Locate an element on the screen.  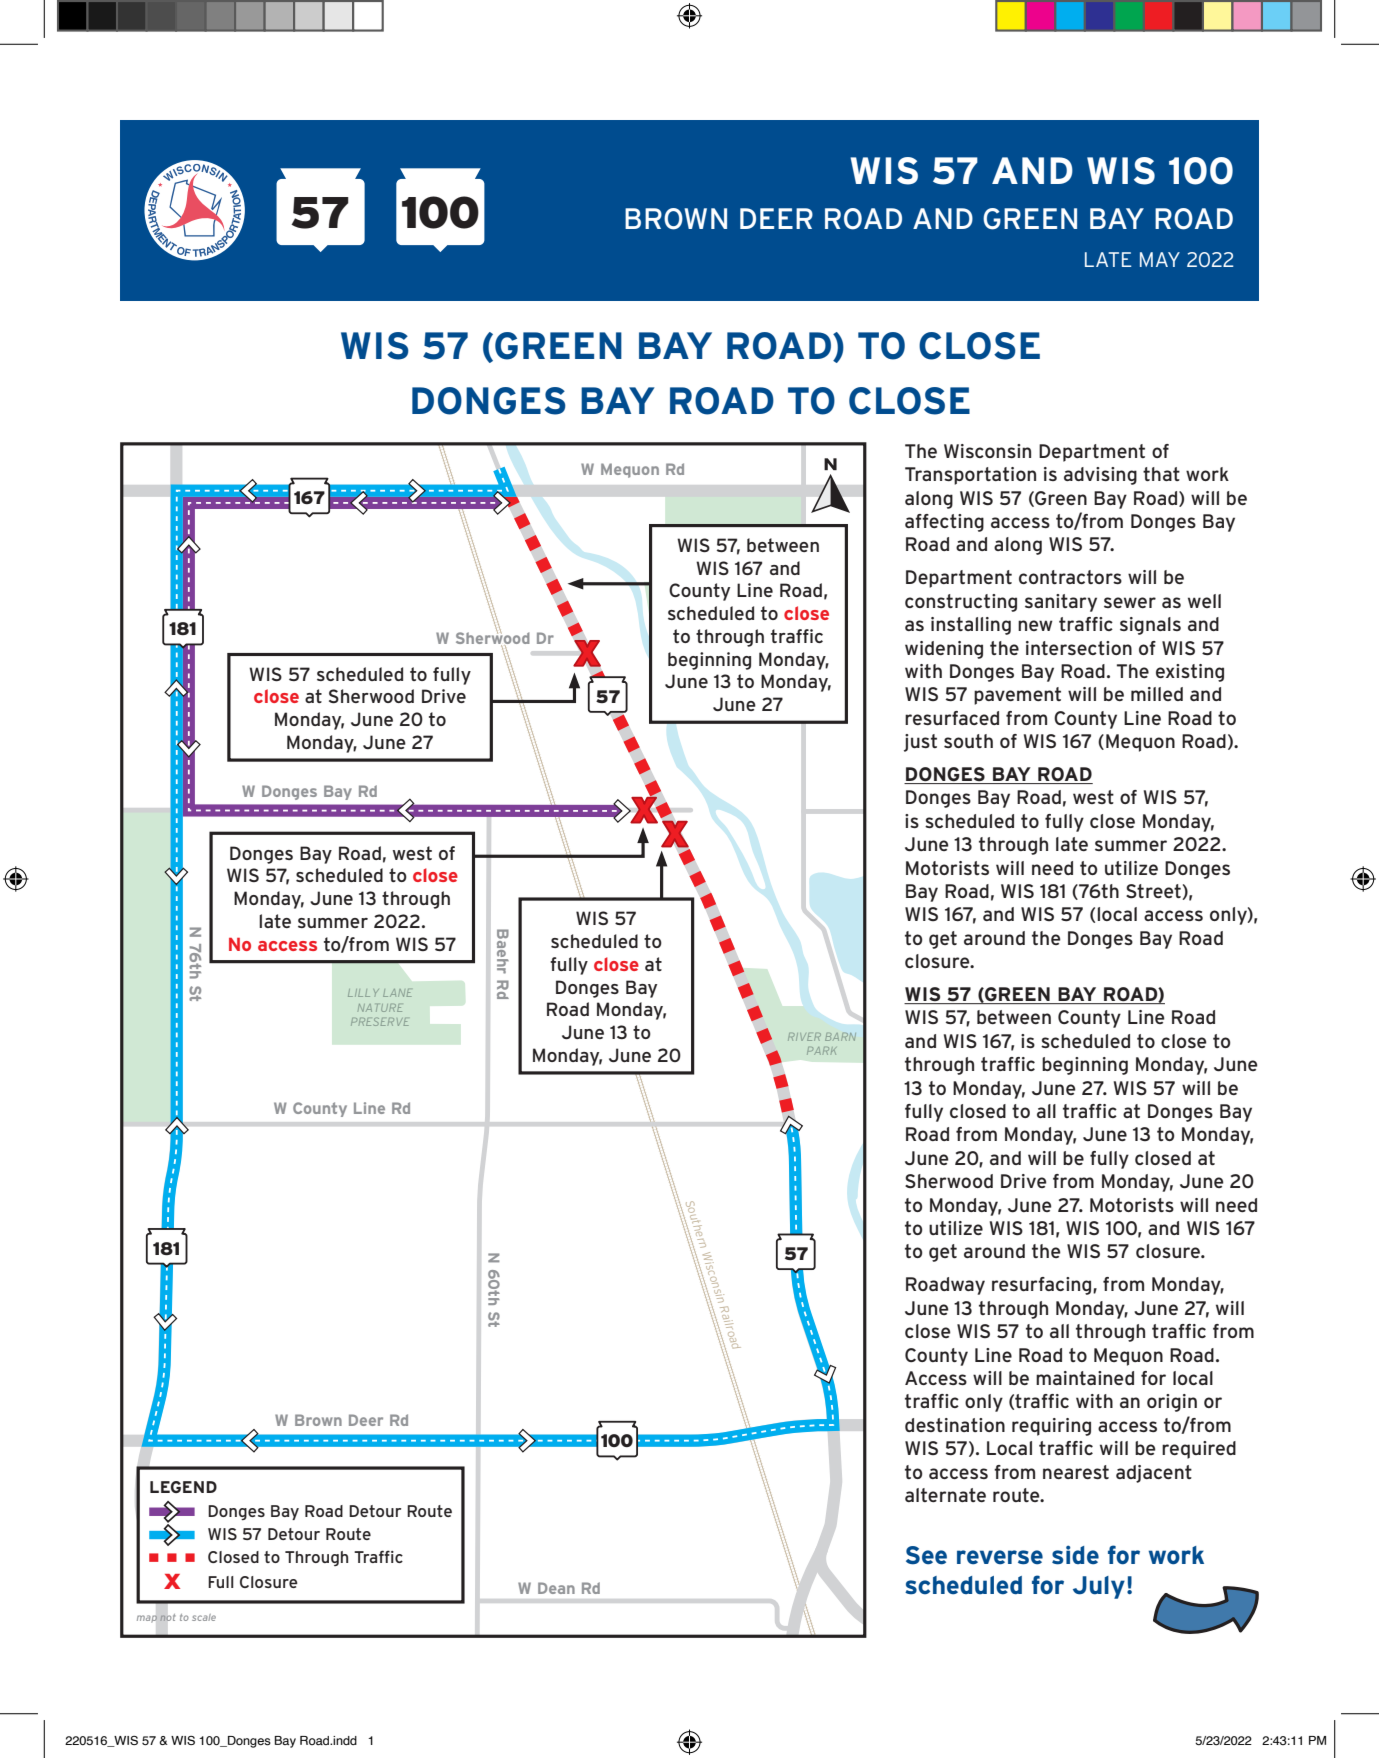
Transportation is located at coordinates (970, 476).
